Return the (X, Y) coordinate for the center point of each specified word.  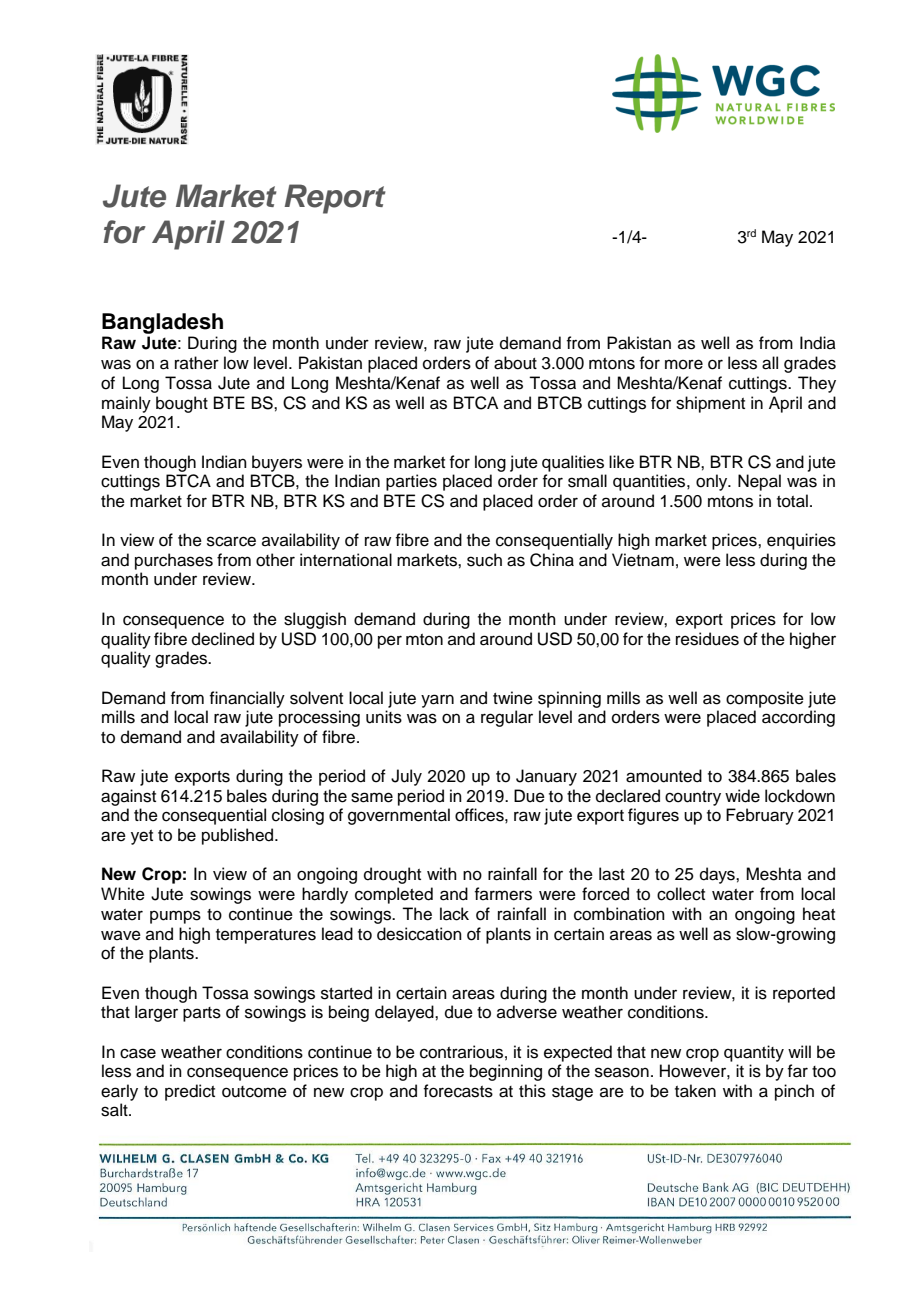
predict (190, 1092)
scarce (231, 541)
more (684, 364)
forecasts (458, 1091)
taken (695, 1091)
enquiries (801, 541)
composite (765, 699)
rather (197, 363)
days (718, 875)
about (515, 363)
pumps (175, 917)
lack (454, 914)
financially (247, 699)
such (484, 560)
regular (507, 718)
